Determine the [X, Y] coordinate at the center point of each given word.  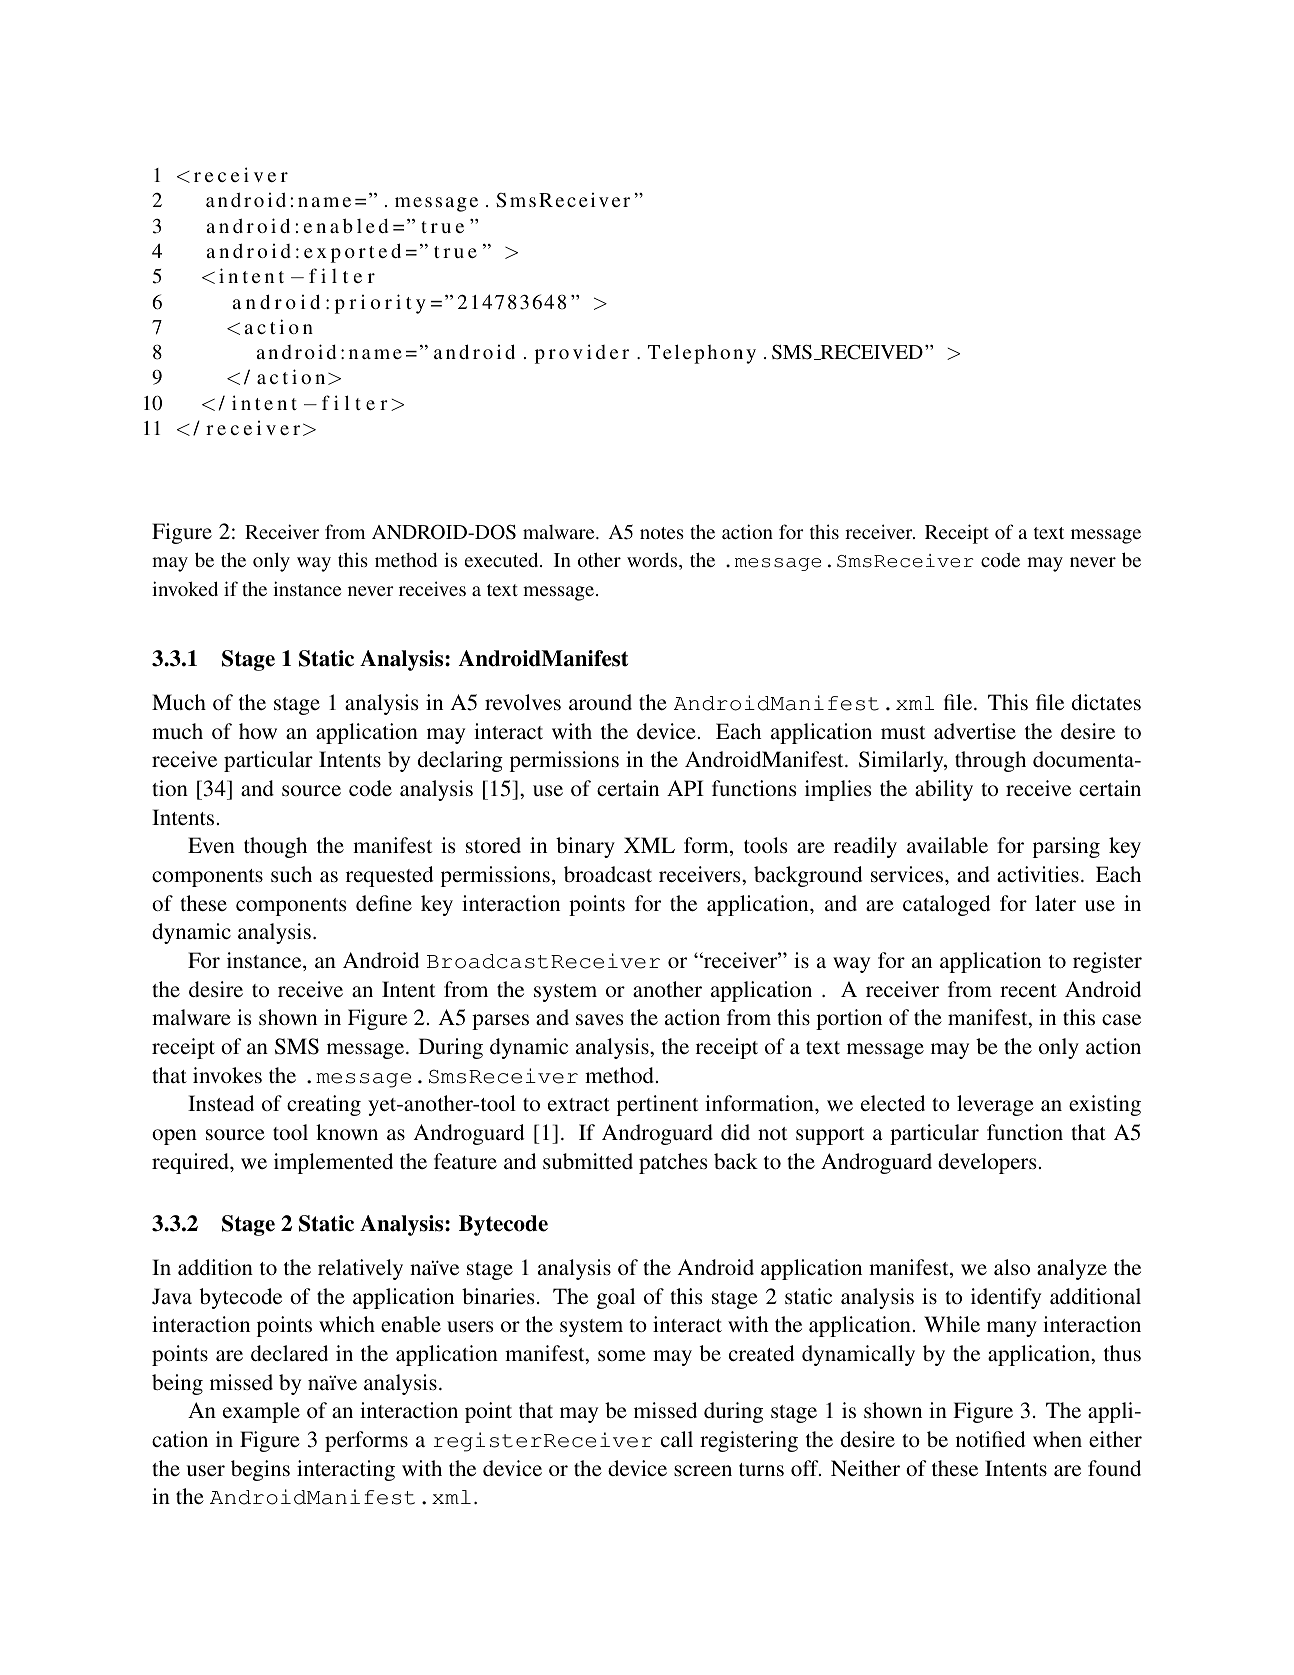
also [1012, 1267]
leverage [995, 1105]
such [291, 874]
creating [324, 1105]
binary [585, 847]
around [600, 702]
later [1055, 903]
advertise [975, 731]
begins [260, 1470]
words [653, 561]
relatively [360, 1269]
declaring [460, 761]
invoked [185, 588]
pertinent [657, 1105]
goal [616, 1298]
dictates [1106, 702]
